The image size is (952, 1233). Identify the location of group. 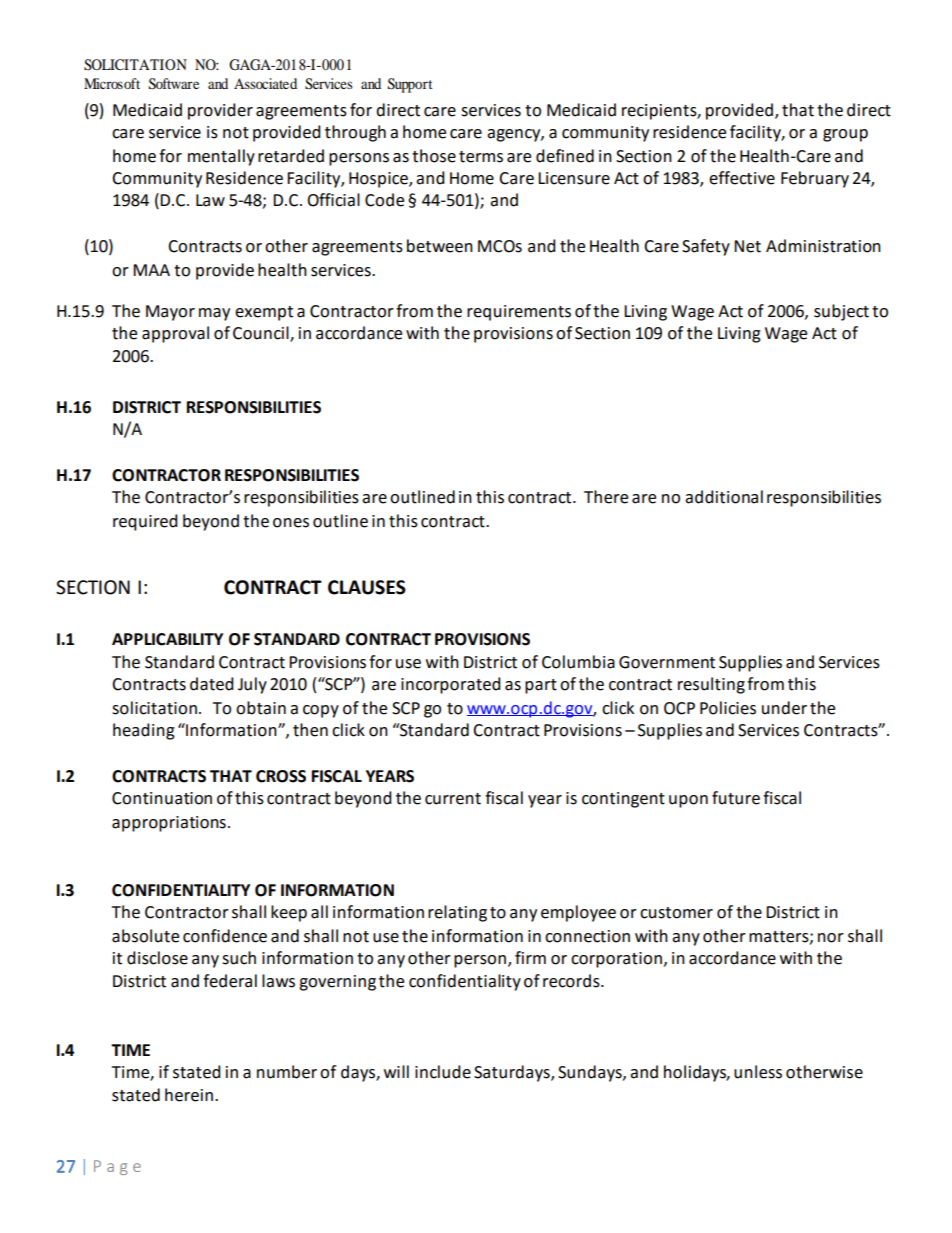
(845, 135).
